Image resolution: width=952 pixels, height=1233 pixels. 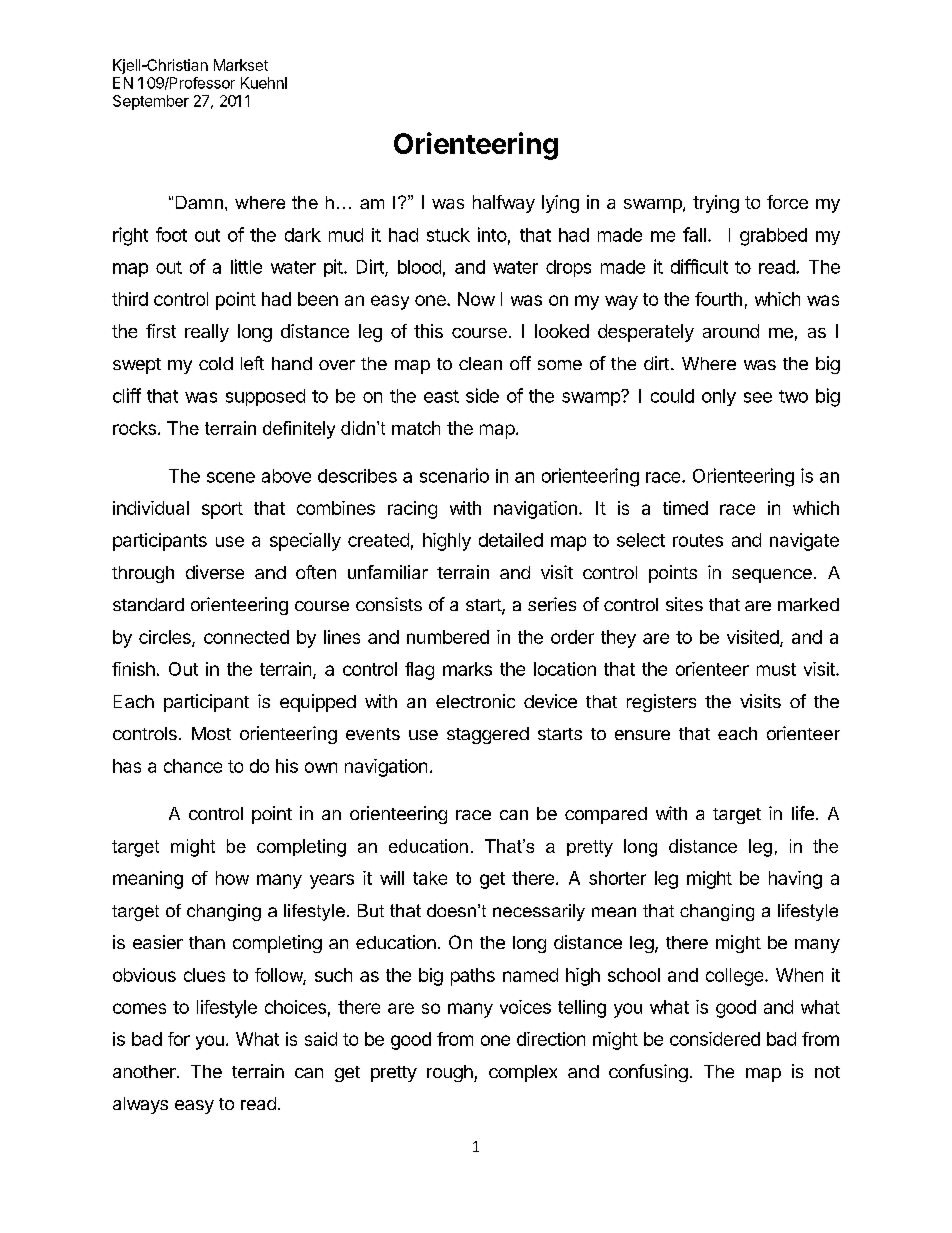 I want to click on sites, so click(x=684, y=604).
